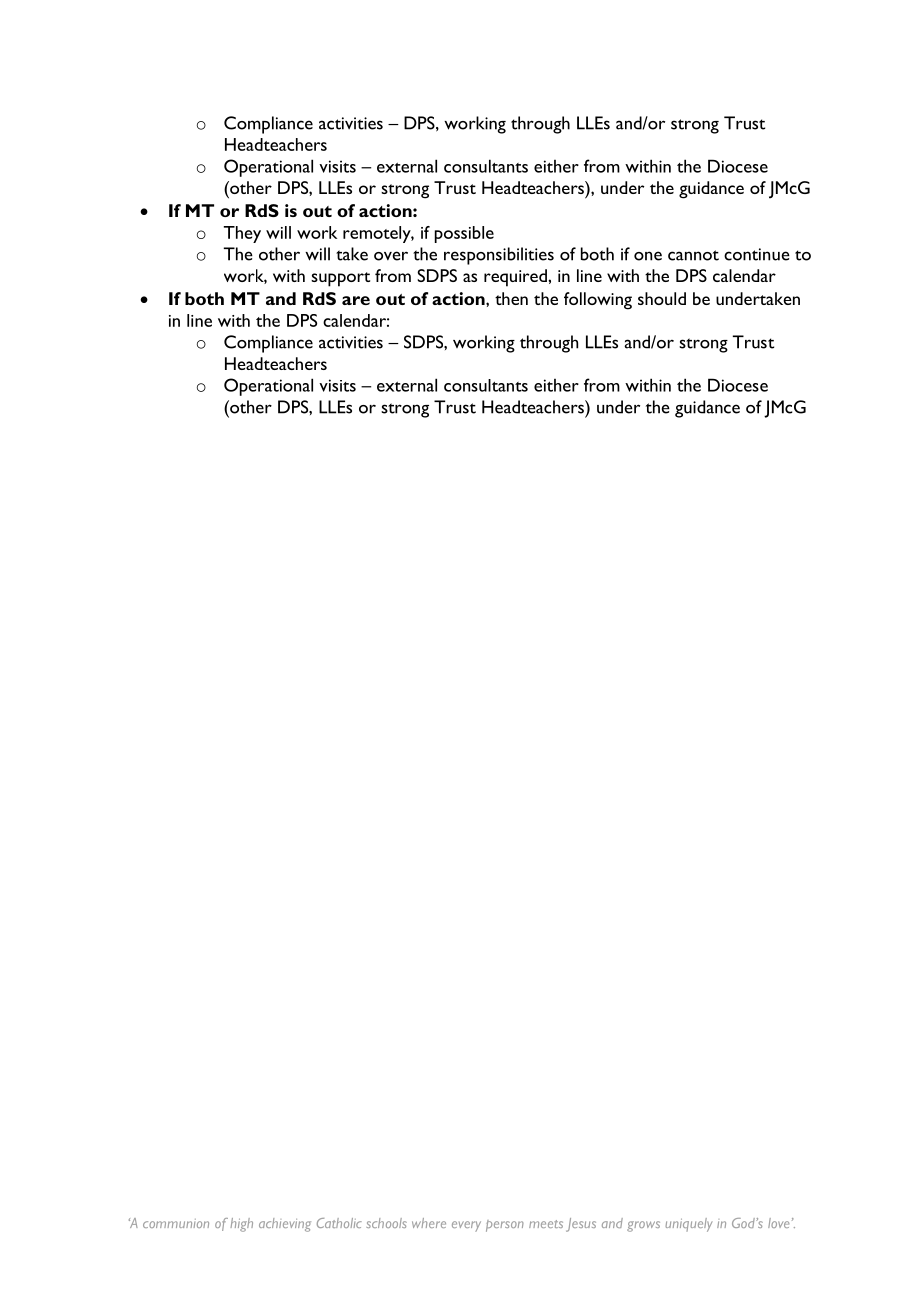 This screenshot has width=924, height=1308. What do you see at coordinates (662, 298) in the screenshot?
I see `should` at bounding box center [662, 298].
